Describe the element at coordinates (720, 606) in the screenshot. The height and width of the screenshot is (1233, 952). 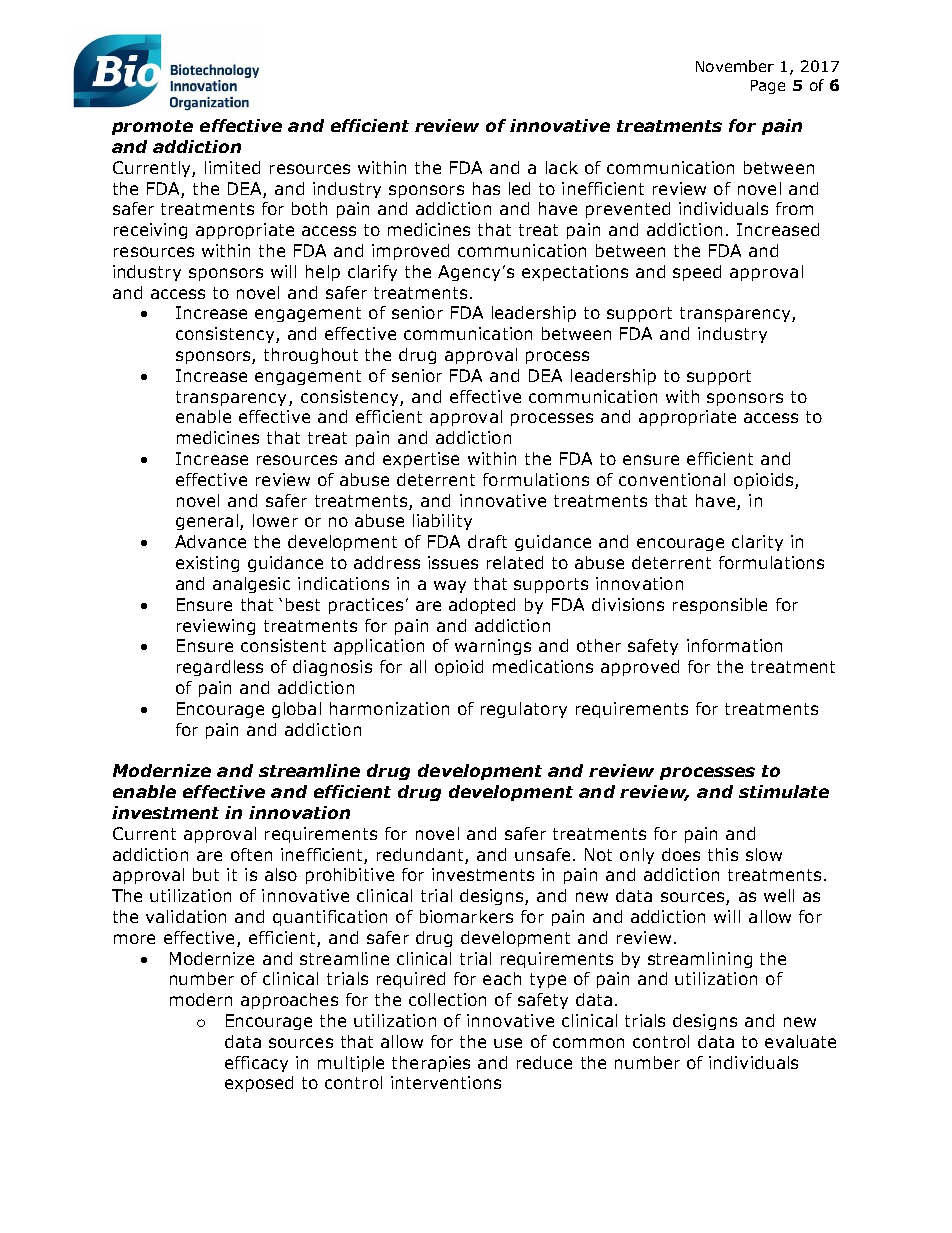
I see `responsible` at that location.
